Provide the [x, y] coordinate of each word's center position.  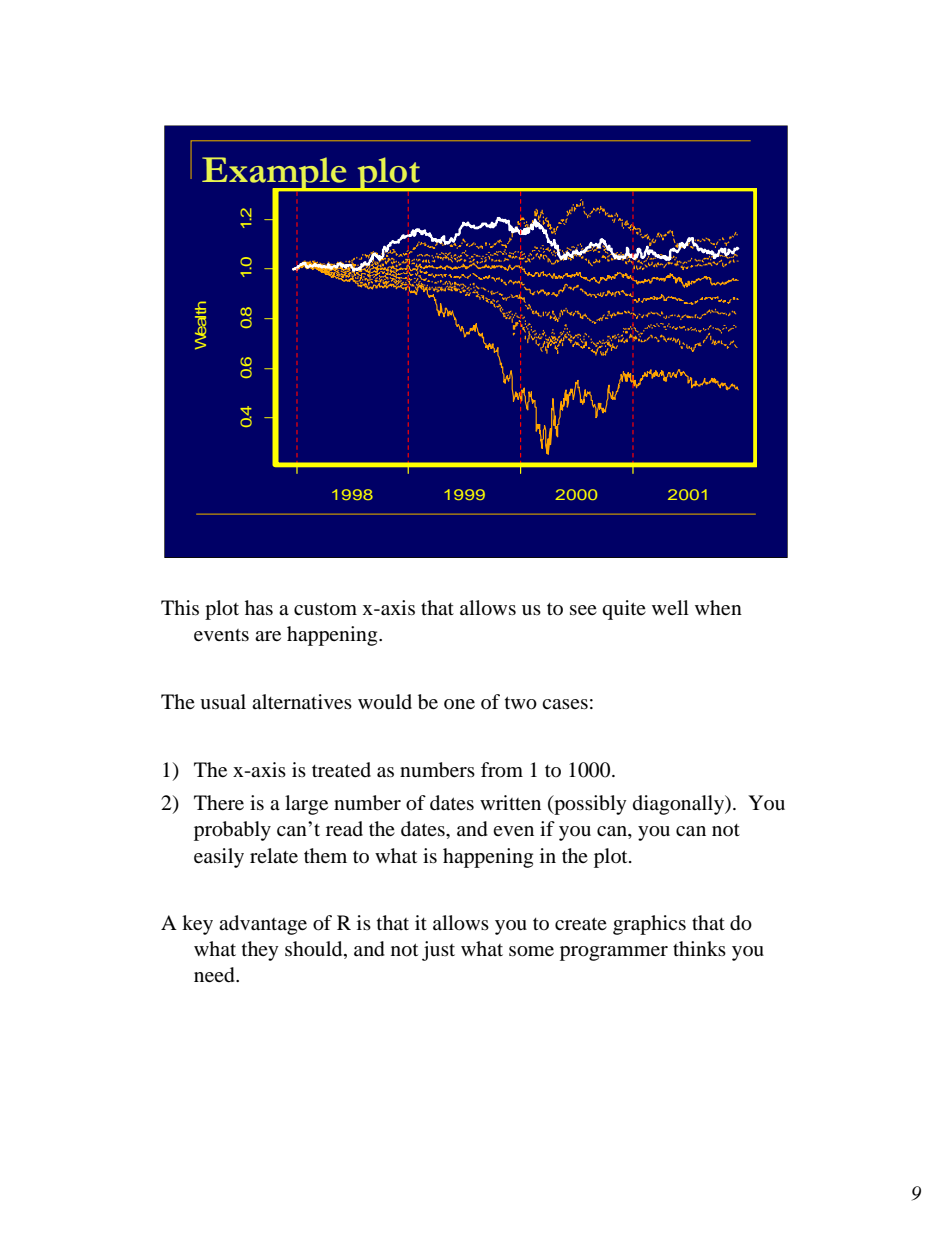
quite [624, 610]
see [583, 610]
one [459, 704]
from [502, 770]
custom [325, 609]
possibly [589, 805]
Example [275, 175]
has [259, 607]
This [180, 607]
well [670, 607]
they [260, 951]
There [219, 802]
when [718, 607]
